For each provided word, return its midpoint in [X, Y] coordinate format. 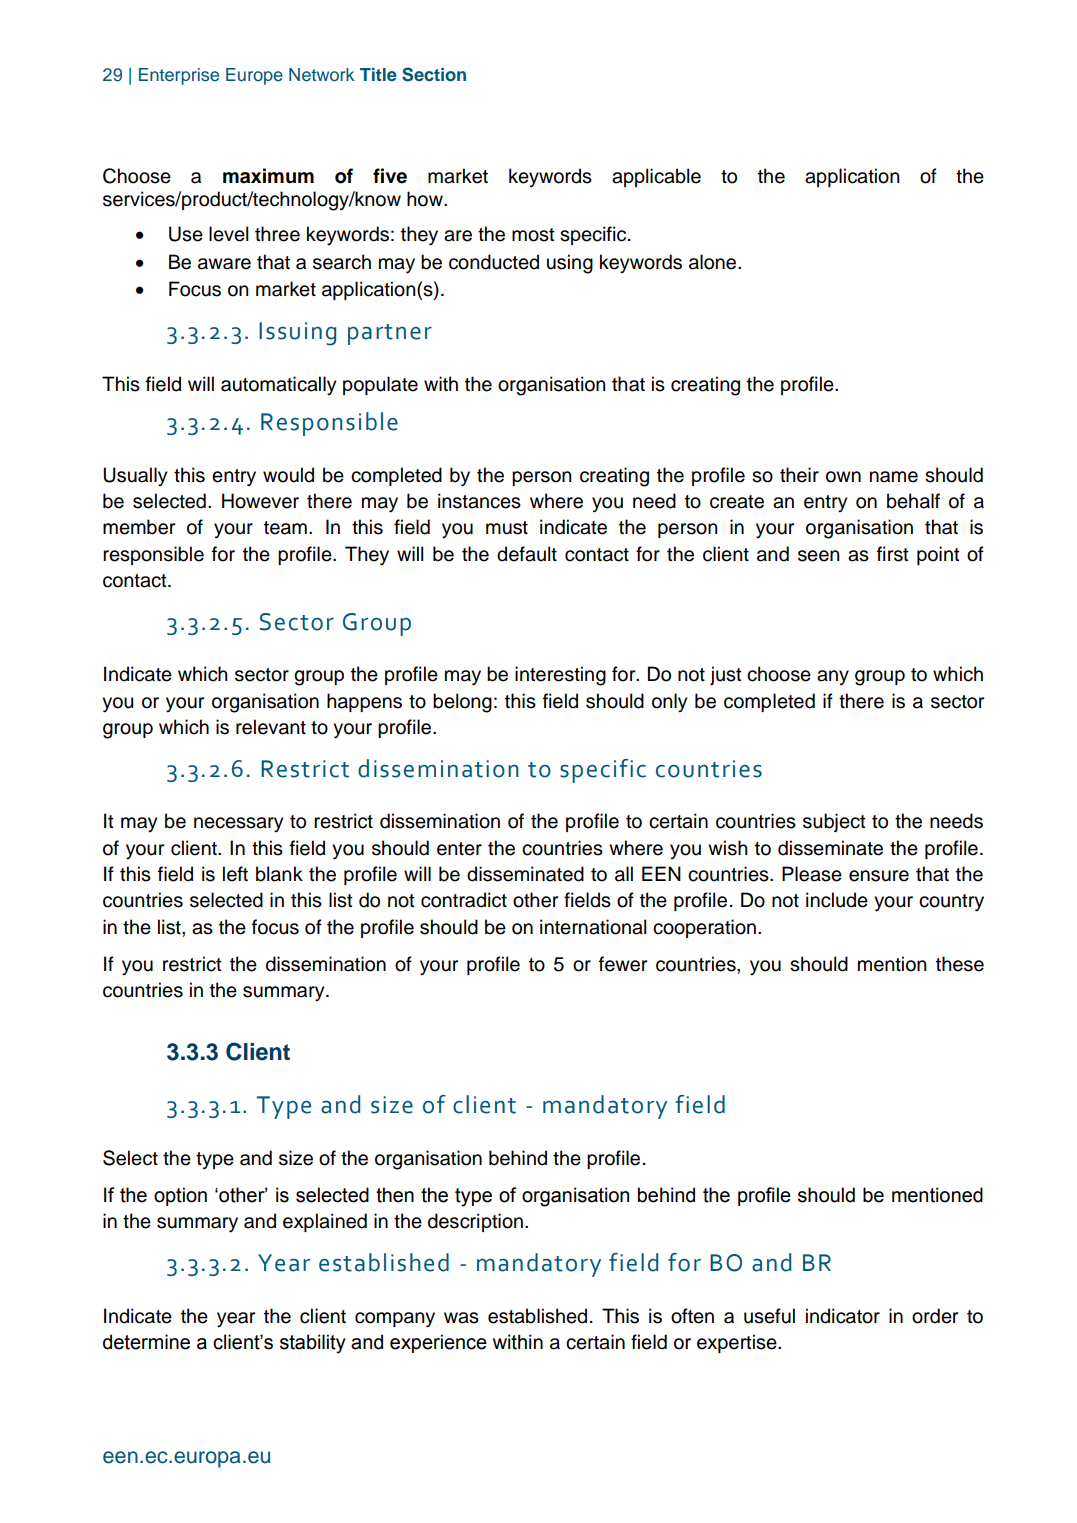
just [726, 675]
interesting [560, 676]
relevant [271, 727]
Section [434, 74]
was [461, 1318]
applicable [656, 177]
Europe [254, 76]
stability [313, 1344]
